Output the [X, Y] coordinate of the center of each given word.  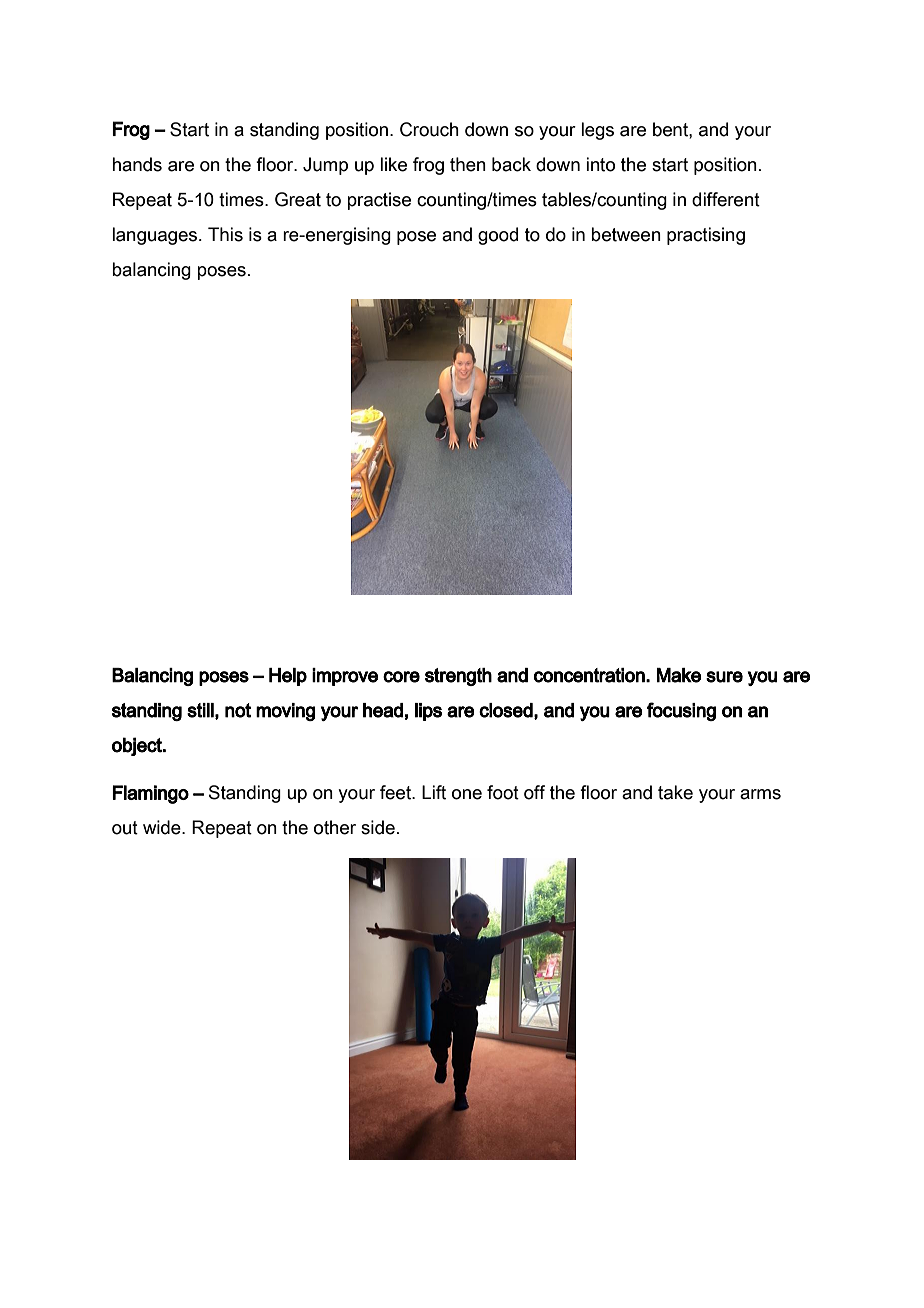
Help [288, 677]
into [600, 164]
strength [458, 677]
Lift [434, 792]
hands [137, 164]
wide [163, 827]
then [468, 164]
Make [679, 675]
